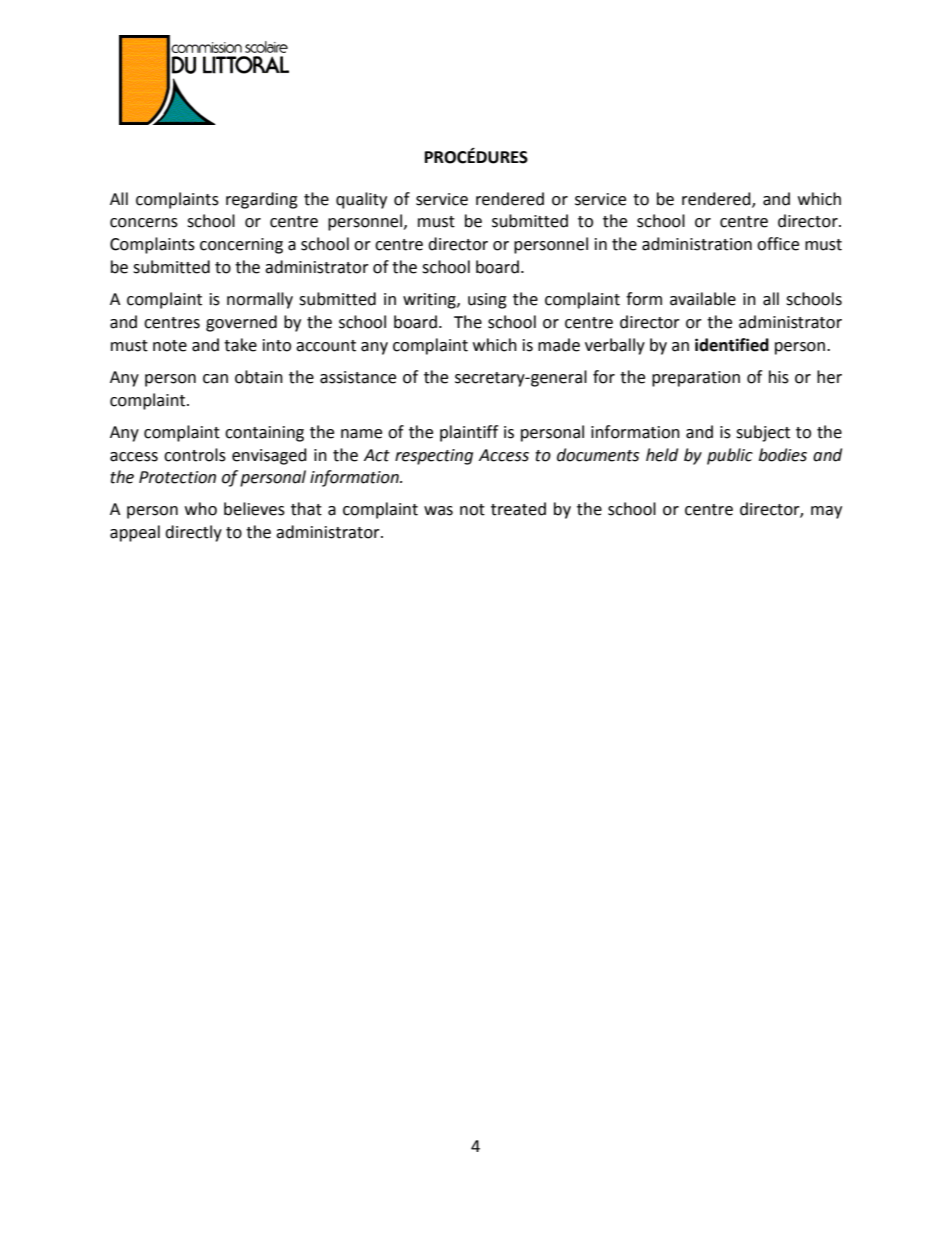 The image size is (952, 1233). I want to click on was, so click(438, 511).
